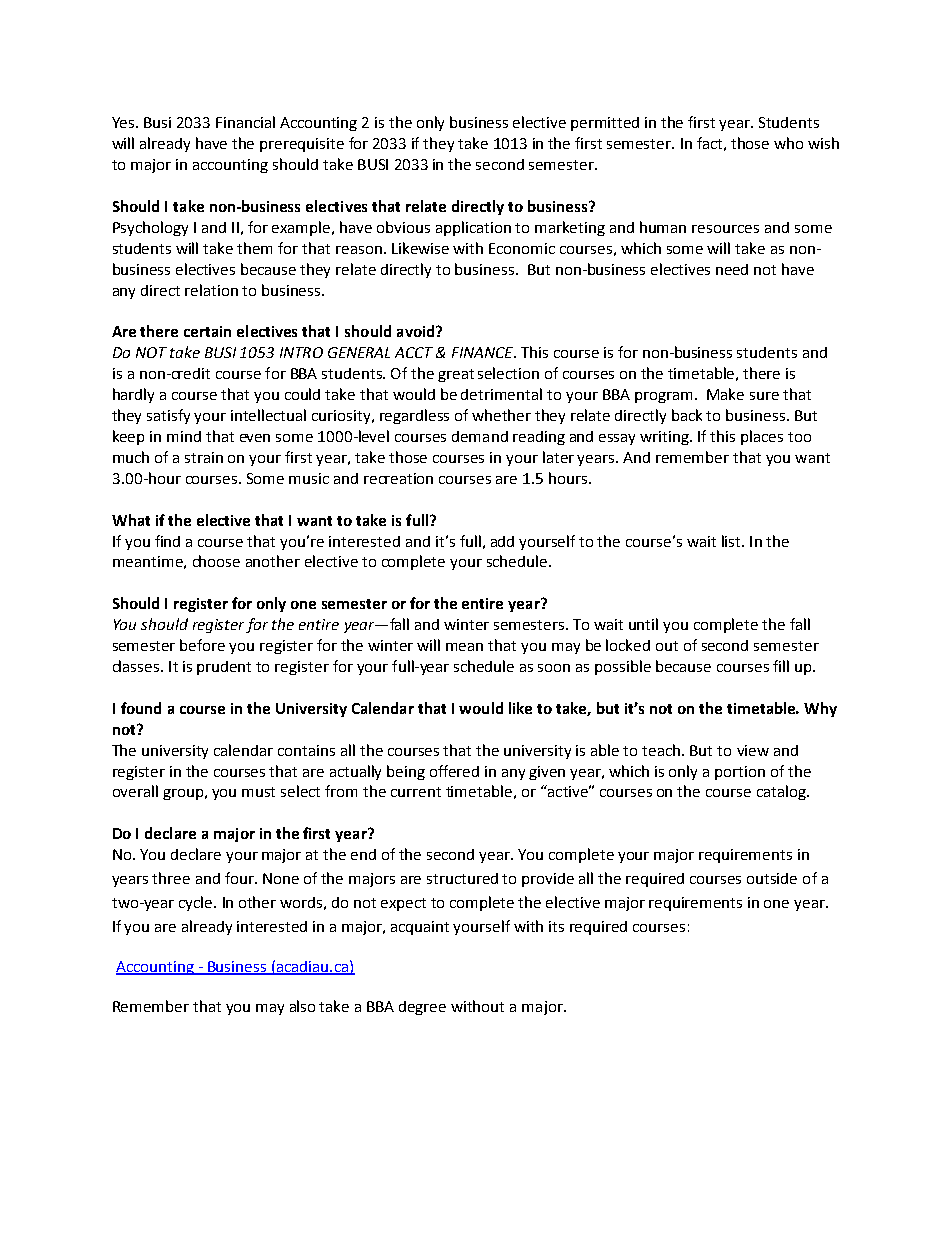 The width and height of the document is (952, 1233). Describe the element at coordinates (302, 1006) in the document. I see `also` at that location.
